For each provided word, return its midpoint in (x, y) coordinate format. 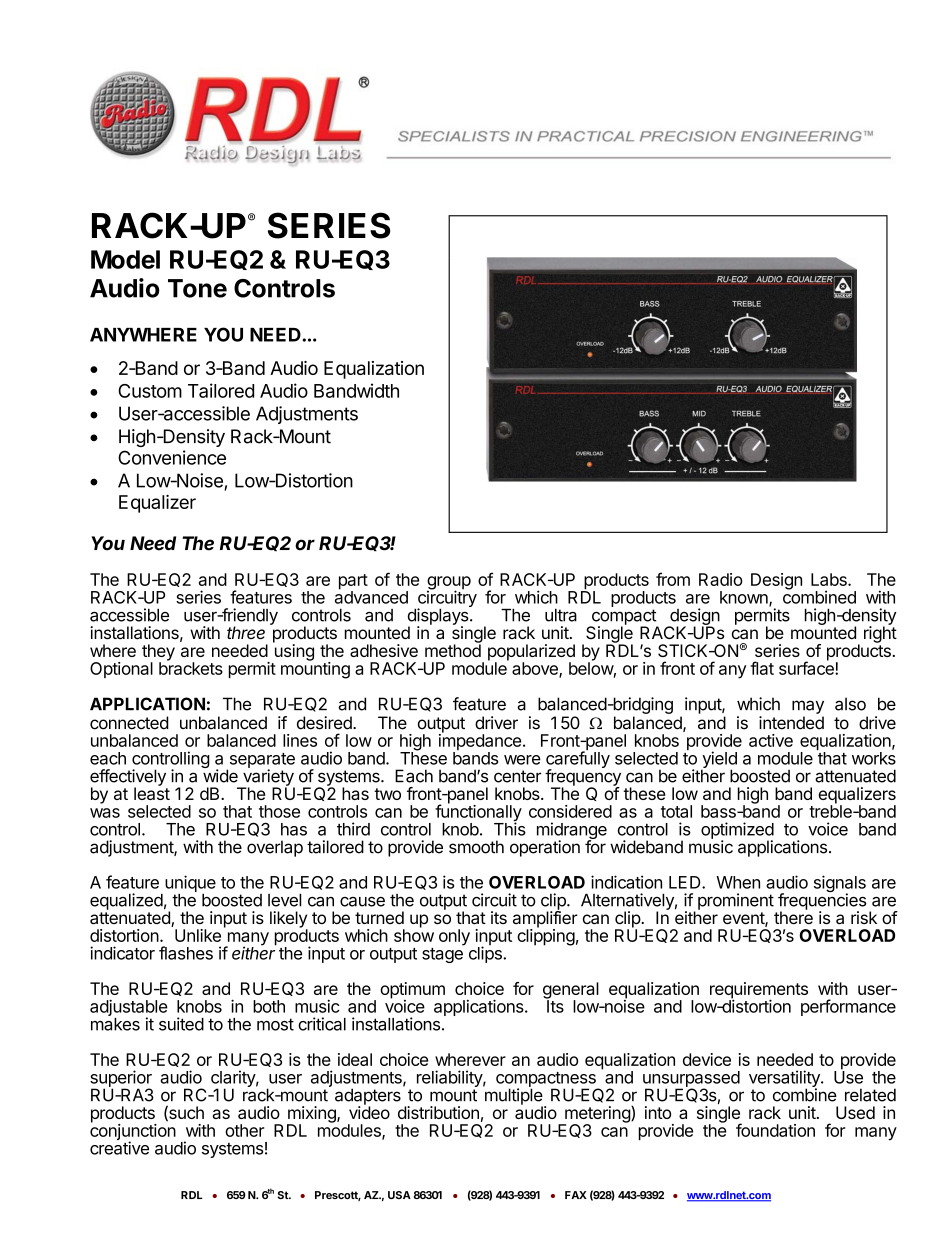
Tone (197, 288)
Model (125, 259)
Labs (830, 579)
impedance (480, 742)
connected (129, 723)
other (244, 1130)
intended (791, 723)
